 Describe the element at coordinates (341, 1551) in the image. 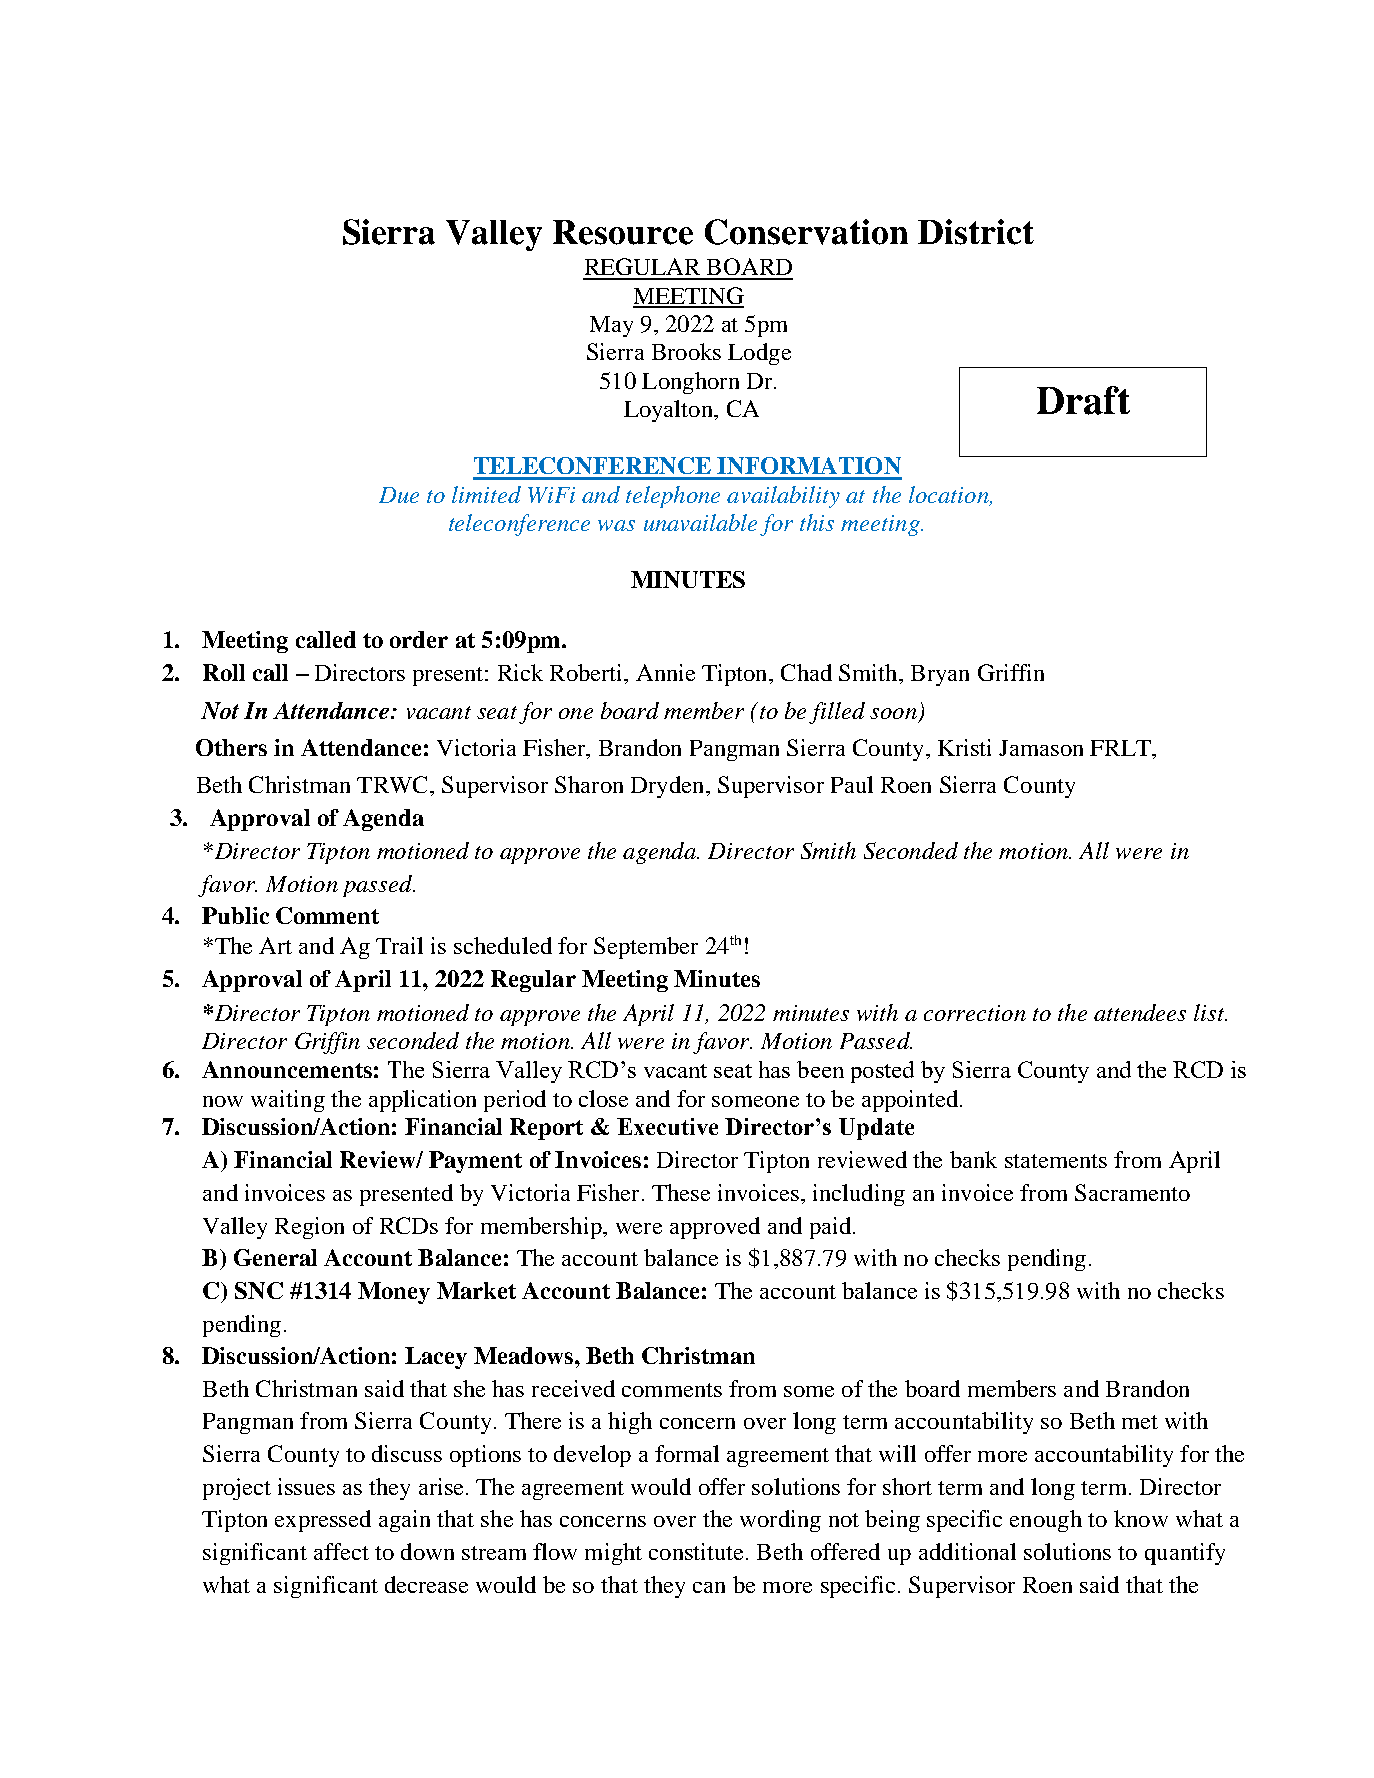

I see `affect` at that location.
